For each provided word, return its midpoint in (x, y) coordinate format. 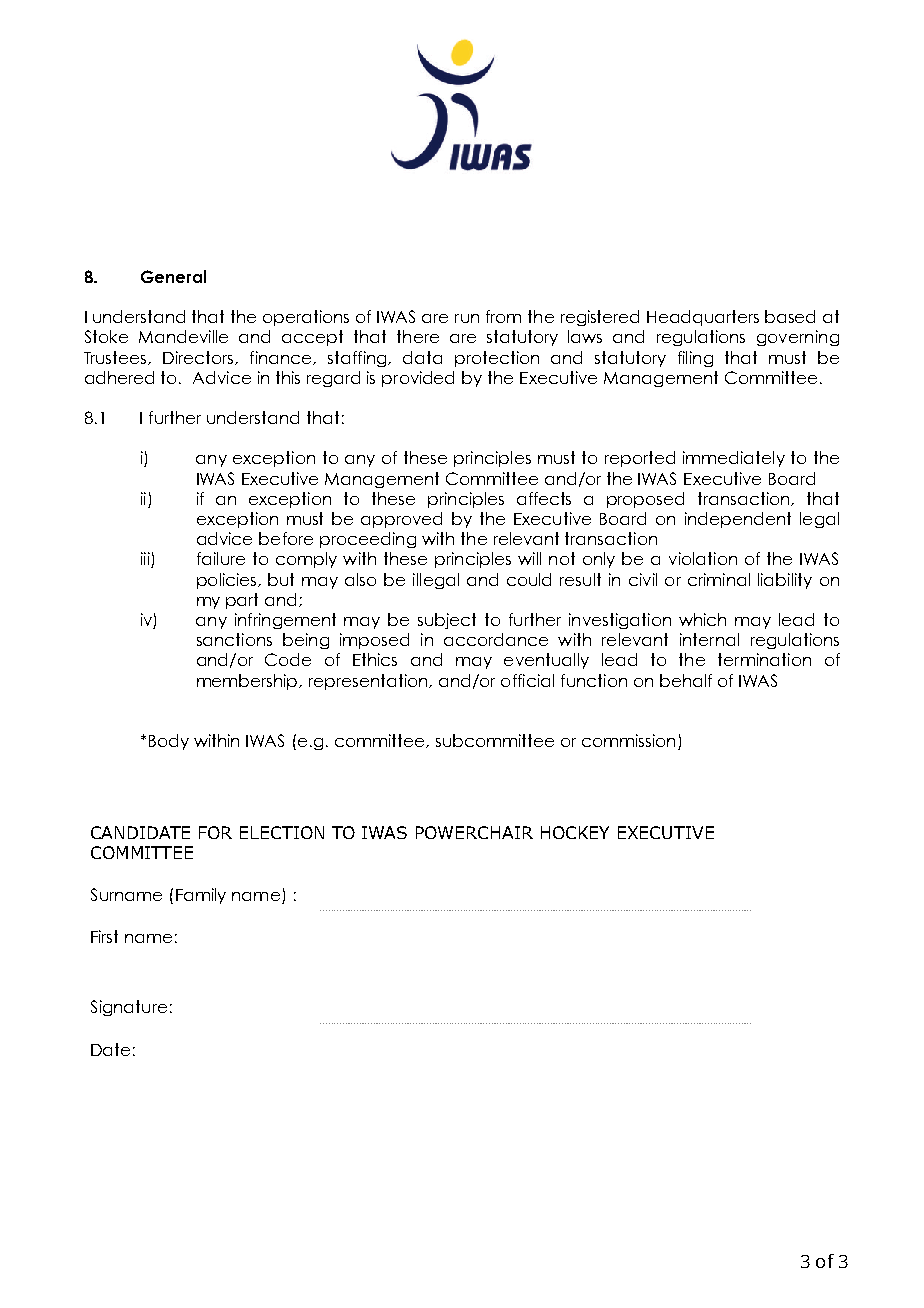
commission (628, 740)
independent (738, 520)
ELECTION (282, 832)
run (467, 318)
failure (221, 558)
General (173, 276)
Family (201, 896)
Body (169, 742)
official (527, 680)
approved (401, 520)
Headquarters (703, 318)
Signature (129, 1008)
